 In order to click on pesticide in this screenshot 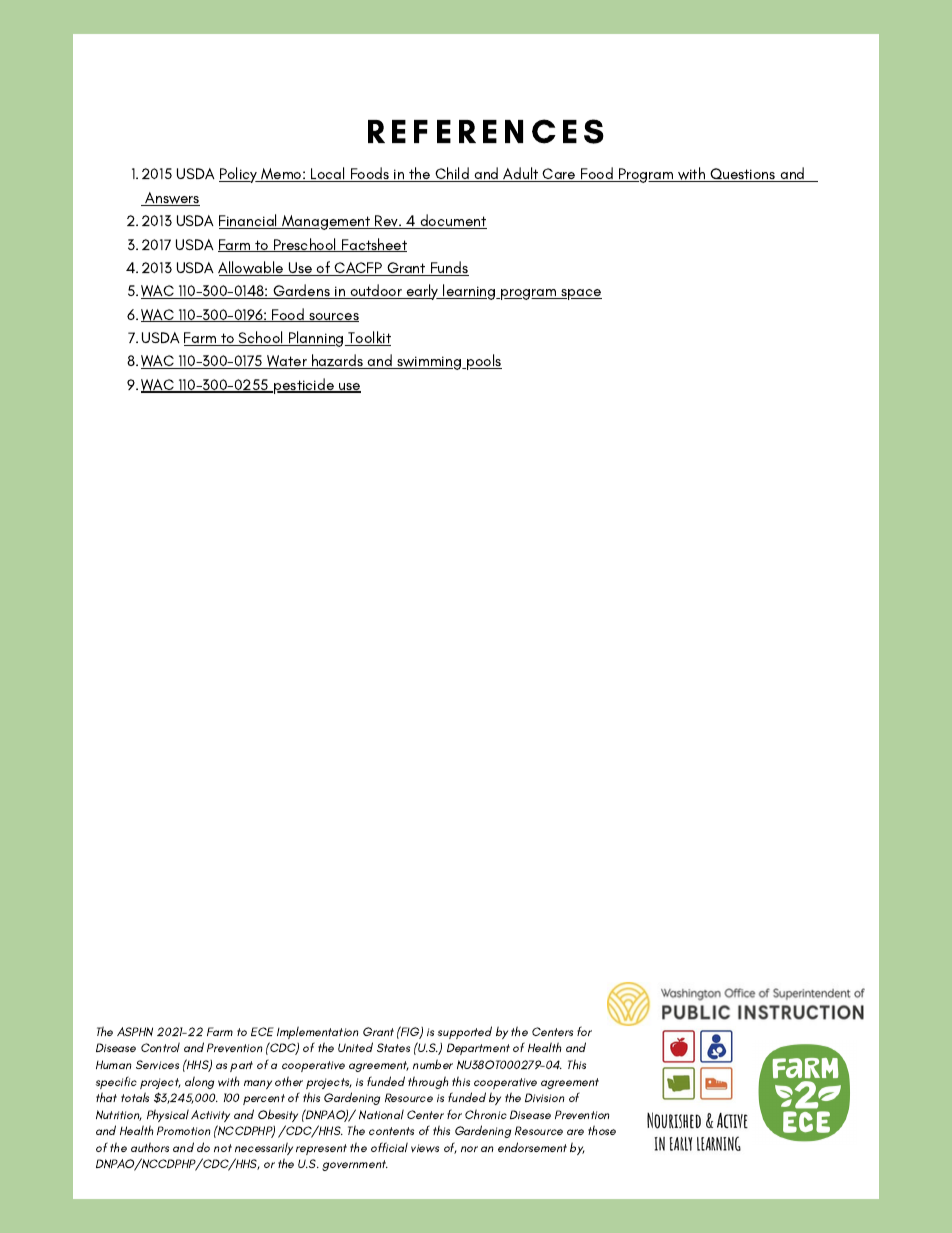, I will do `click(304, 386)`.
